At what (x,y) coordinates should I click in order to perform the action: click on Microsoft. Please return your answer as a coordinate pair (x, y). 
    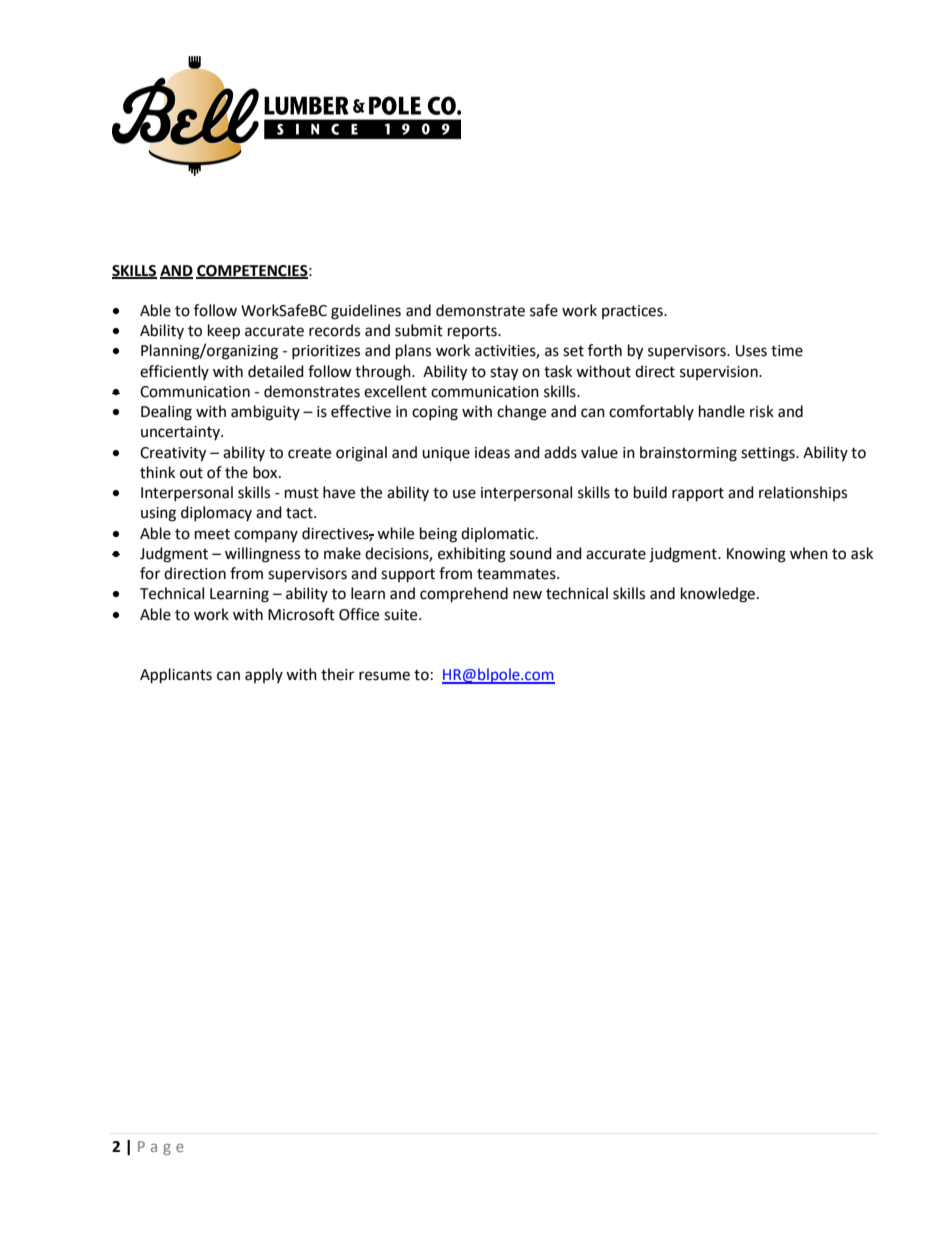
    Looking at the image, I should click on (301, 614).
